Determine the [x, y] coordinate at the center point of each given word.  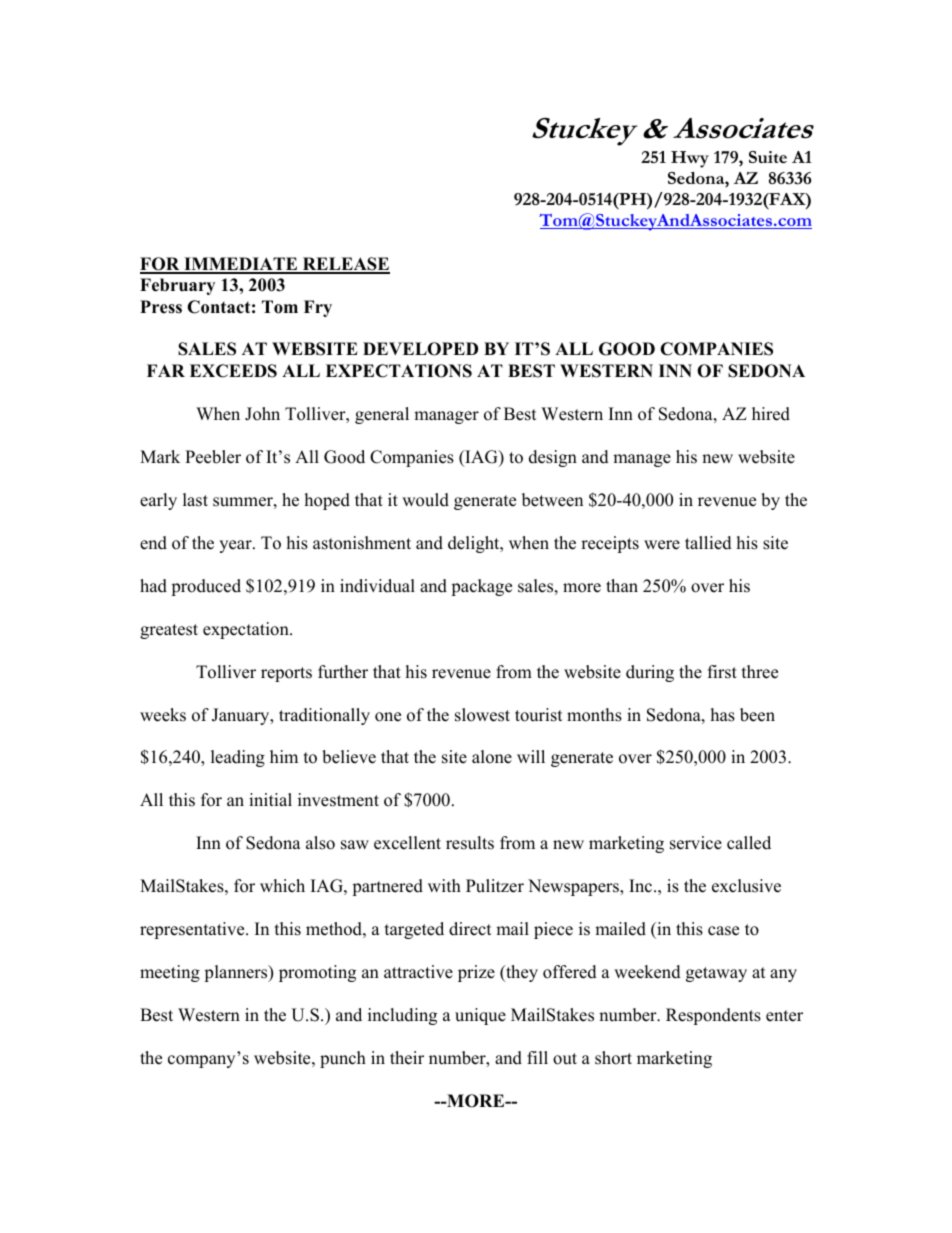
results [470, 843]
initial [270, 799]
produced [206, 587]
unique [480, 1016]
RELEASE [345, 265]
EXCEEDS [233, 371]
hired [771, 414]
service [696, 843]
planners [237, 973]
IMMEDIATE [241, 265]
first [722, 672]
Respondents [713, 1016]
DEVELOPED [420, 349]
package [481, 587]
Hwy [690, 159]
